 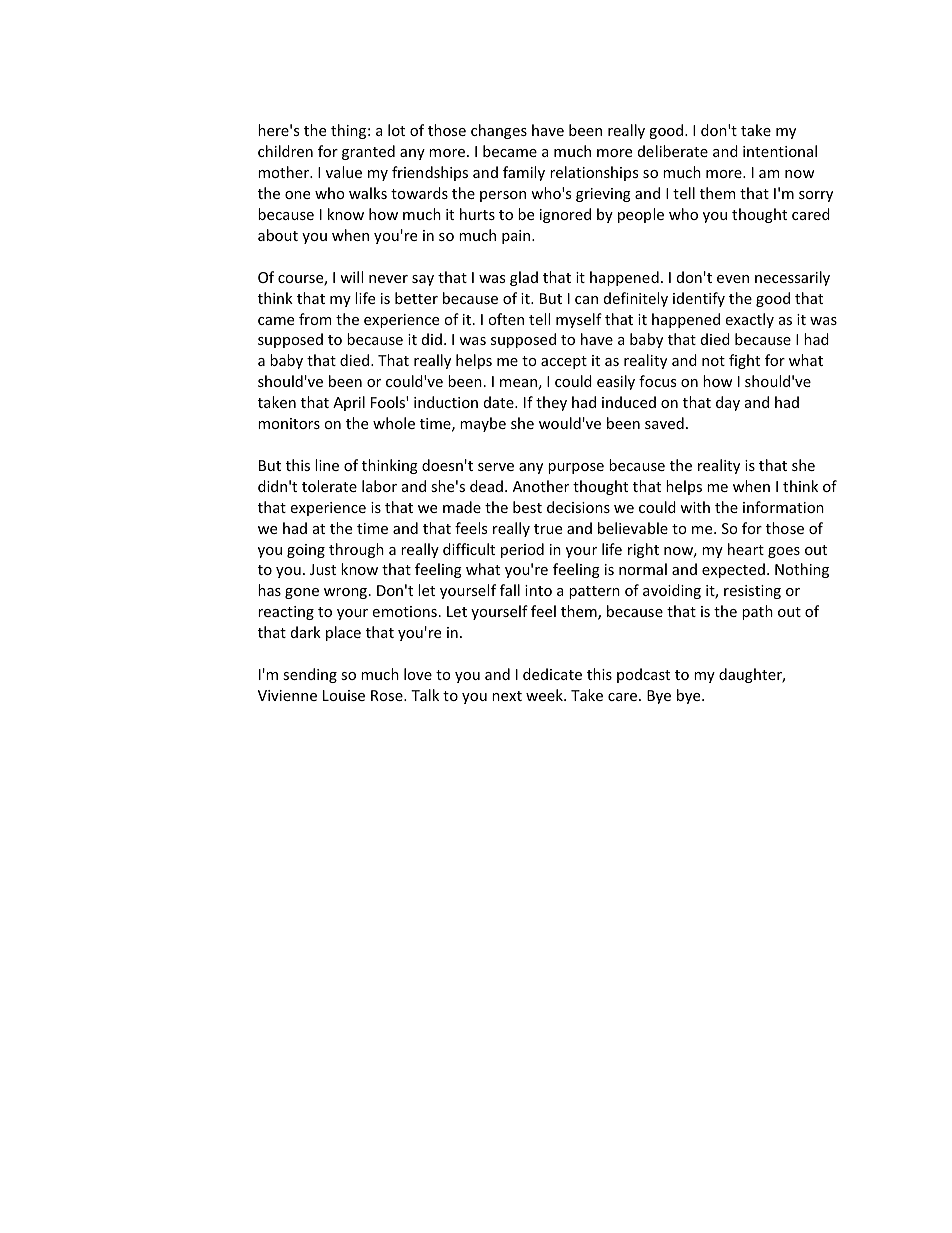 What do you see at coordinates (746, 549) in the page?
I see `heart` at bounding box center [746, 549].
